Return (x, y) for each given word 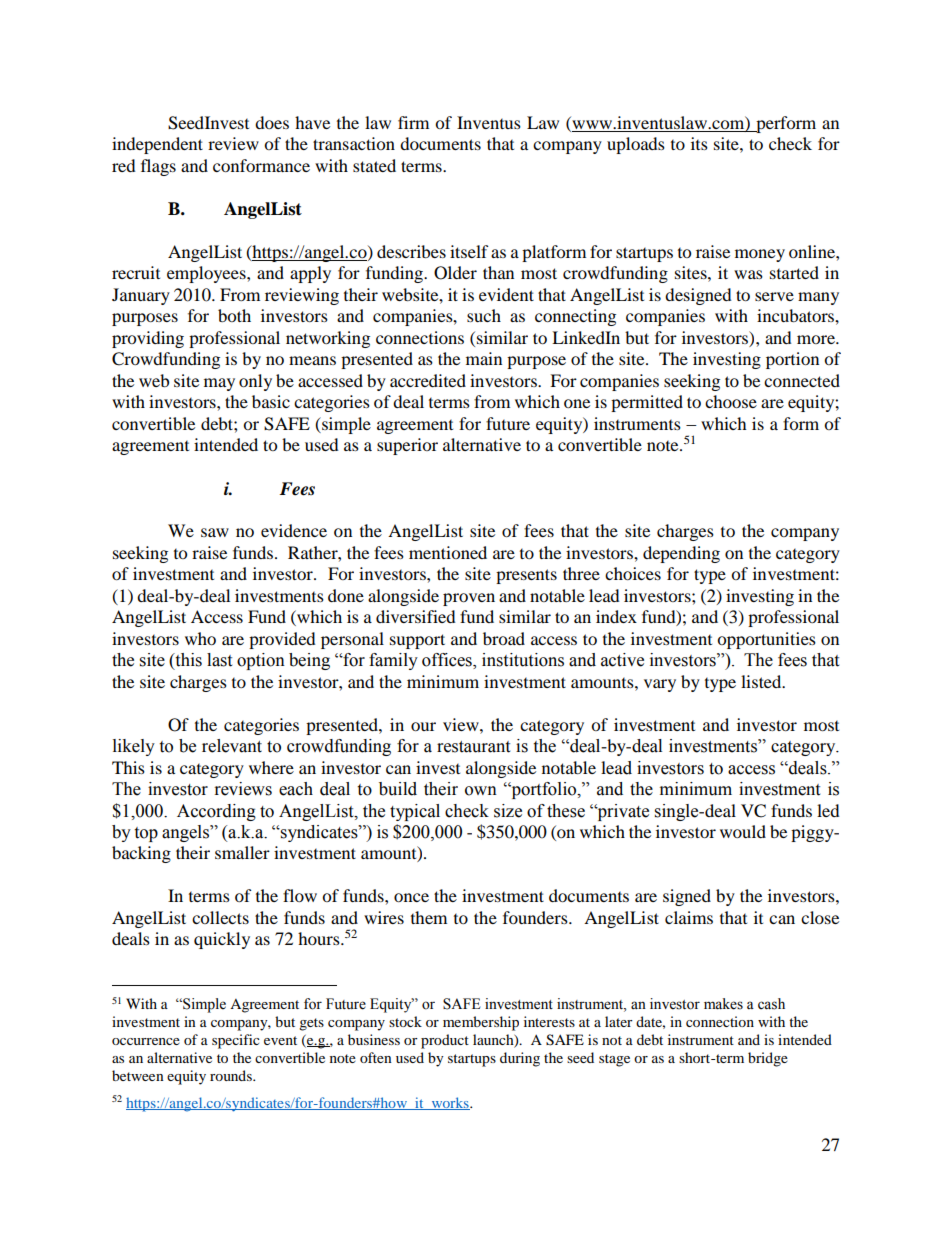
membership (481, 1023)
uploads (636, 145)
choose (731, 401)
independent (157, 145)
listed (762, 681)
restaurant (473, 747)
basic (271, 401)
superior (407, 446)
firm (413, 122)
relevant (232, 746)
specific (236, 1041)
